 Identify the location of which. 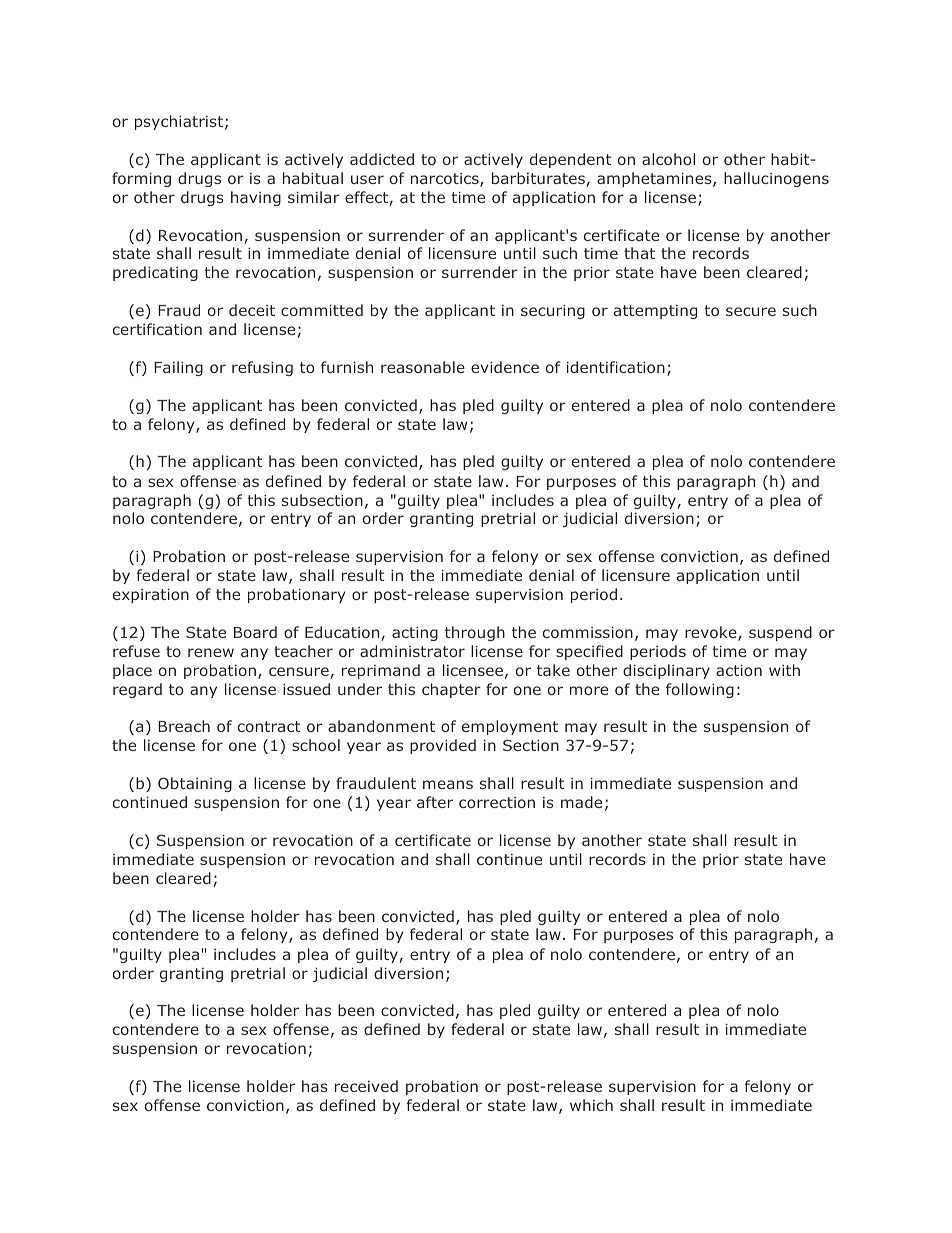
(591, 1105).
